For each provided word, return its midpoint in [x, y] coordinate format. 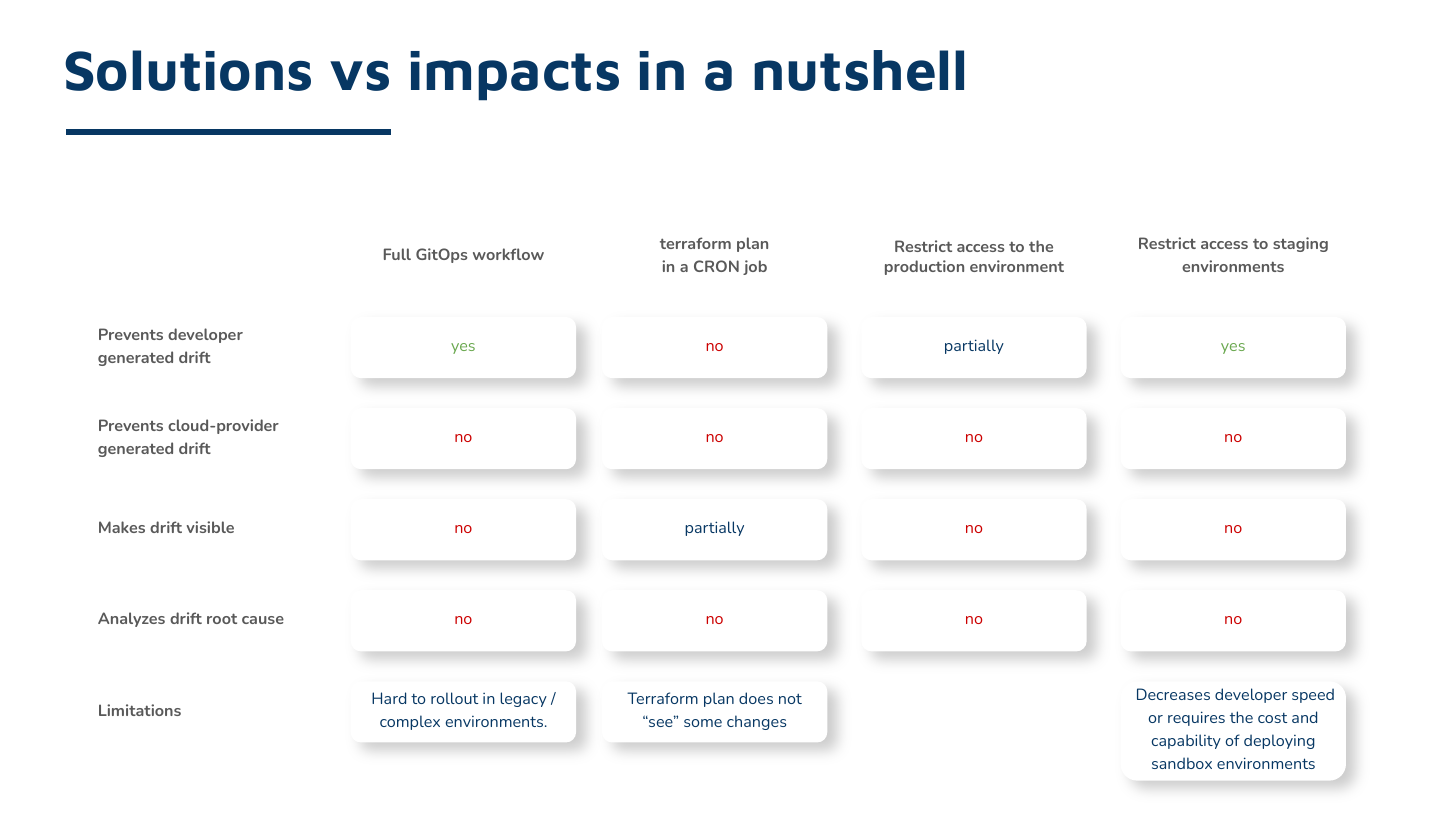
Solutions [188, 70]
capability [1186, 741]
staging [1300, 244]
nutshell [859, 70]
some [703, 723]
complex [410, 722]
